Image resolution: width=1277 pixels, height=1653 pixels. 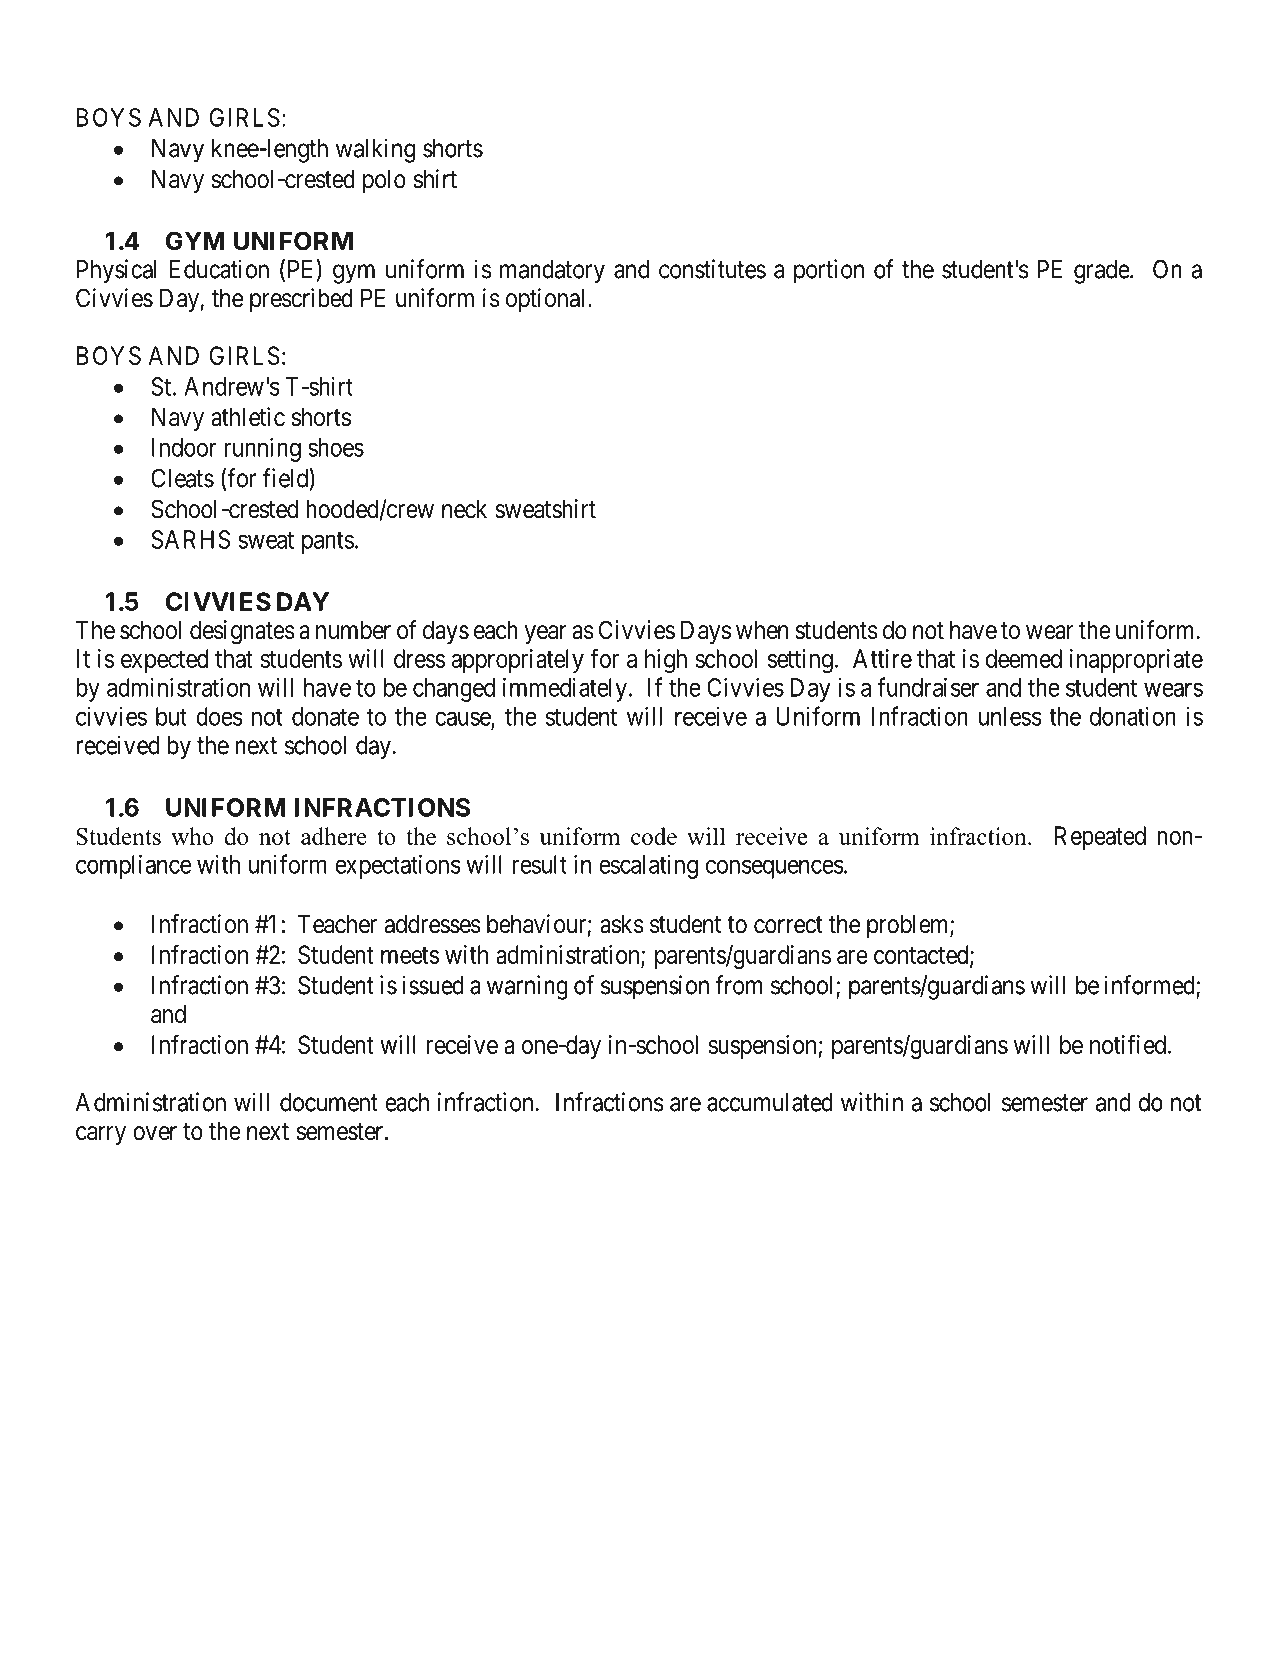 What do you see at coordinates (552, 272) in the document?
I see `mandatory` at bounding box center [552, 272].
